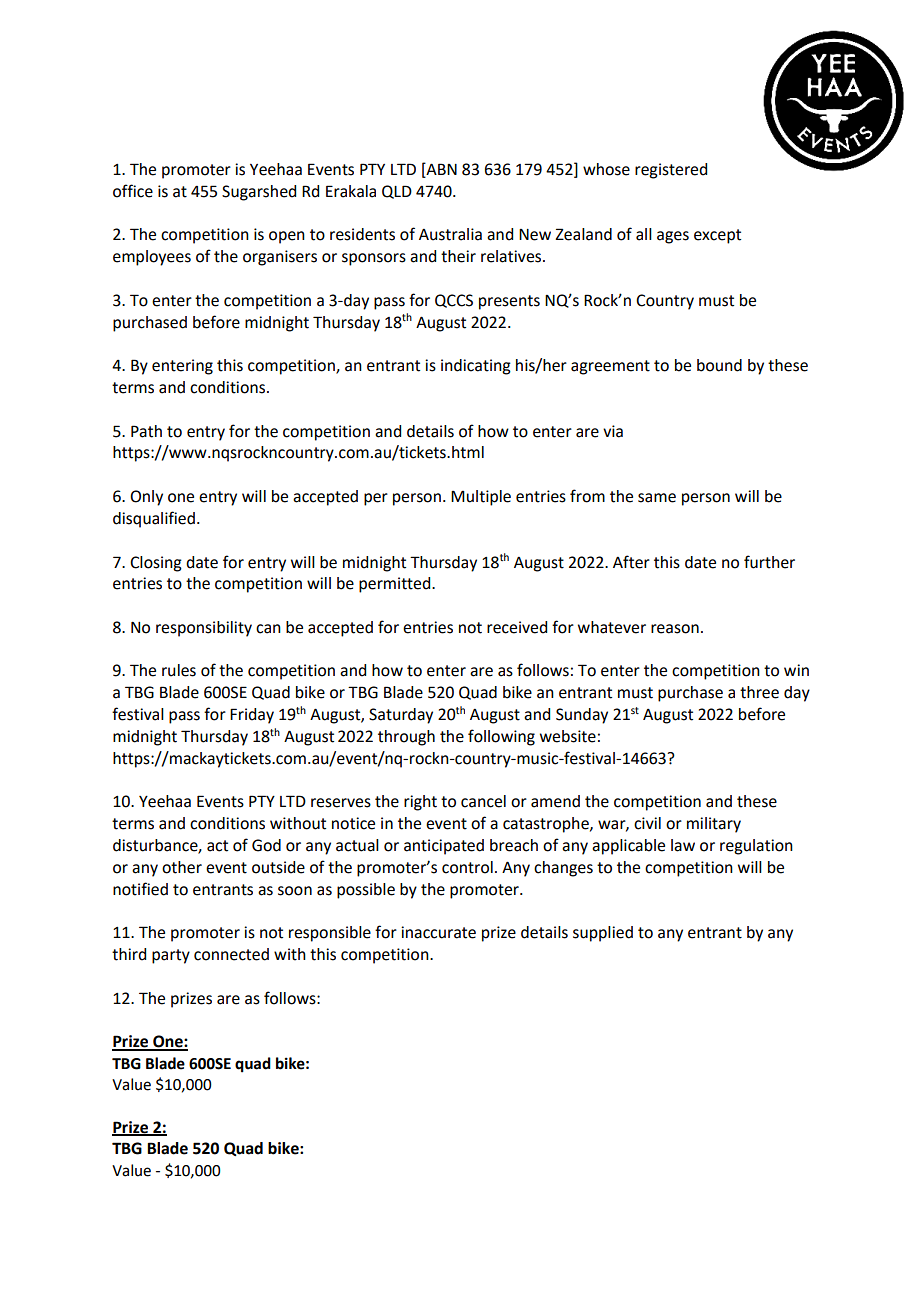  I want to click on Closing, so click(156, 564).
